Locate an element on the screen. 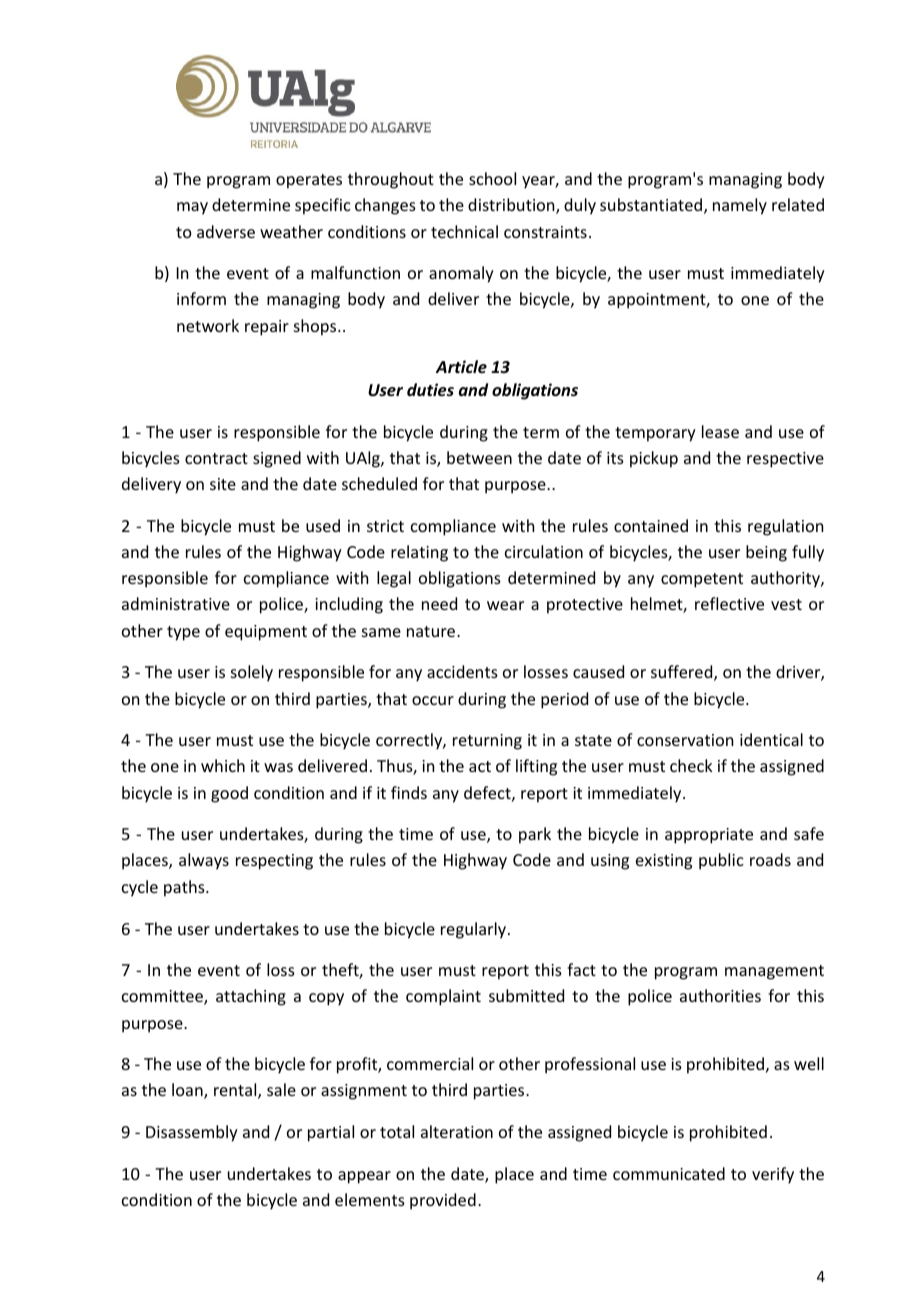 This screenshot has height=1308, width=924. lifting is located at coordinates (536, 767).
